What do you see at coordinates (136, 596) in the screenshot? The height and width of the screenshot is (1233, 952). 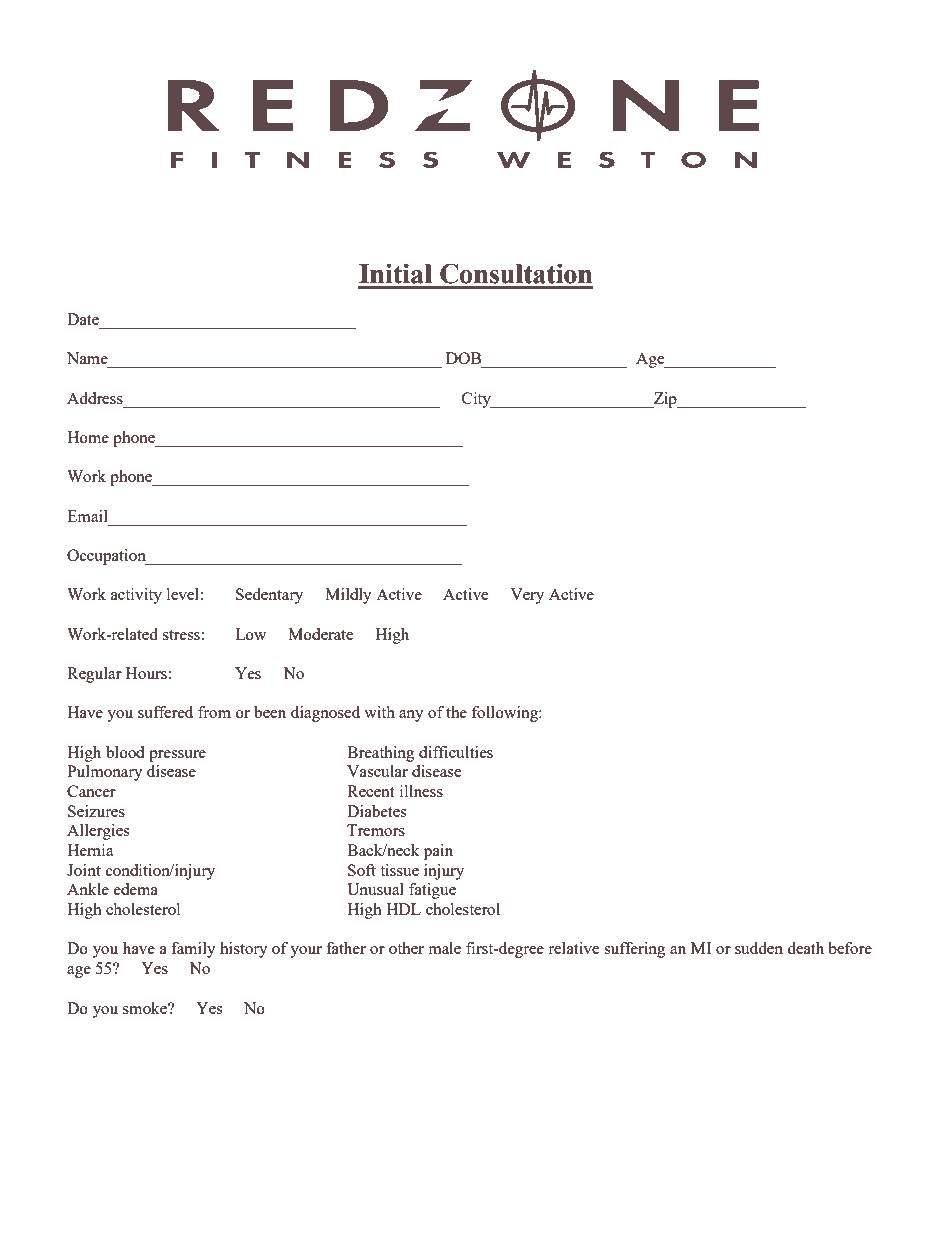 I see `activity` at bounding box center [136, 596].
